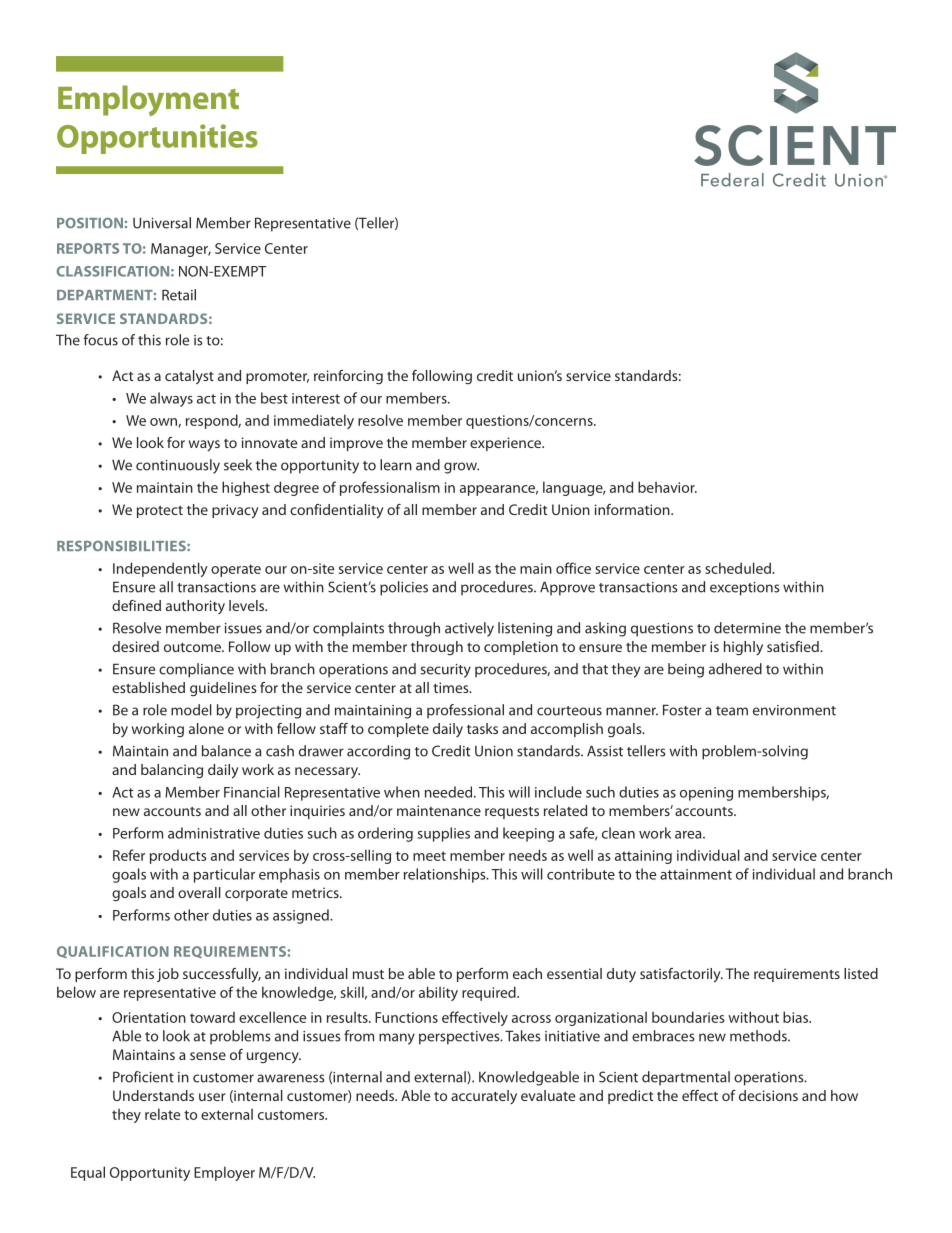  I want to click on alone, so click(206, 728).
